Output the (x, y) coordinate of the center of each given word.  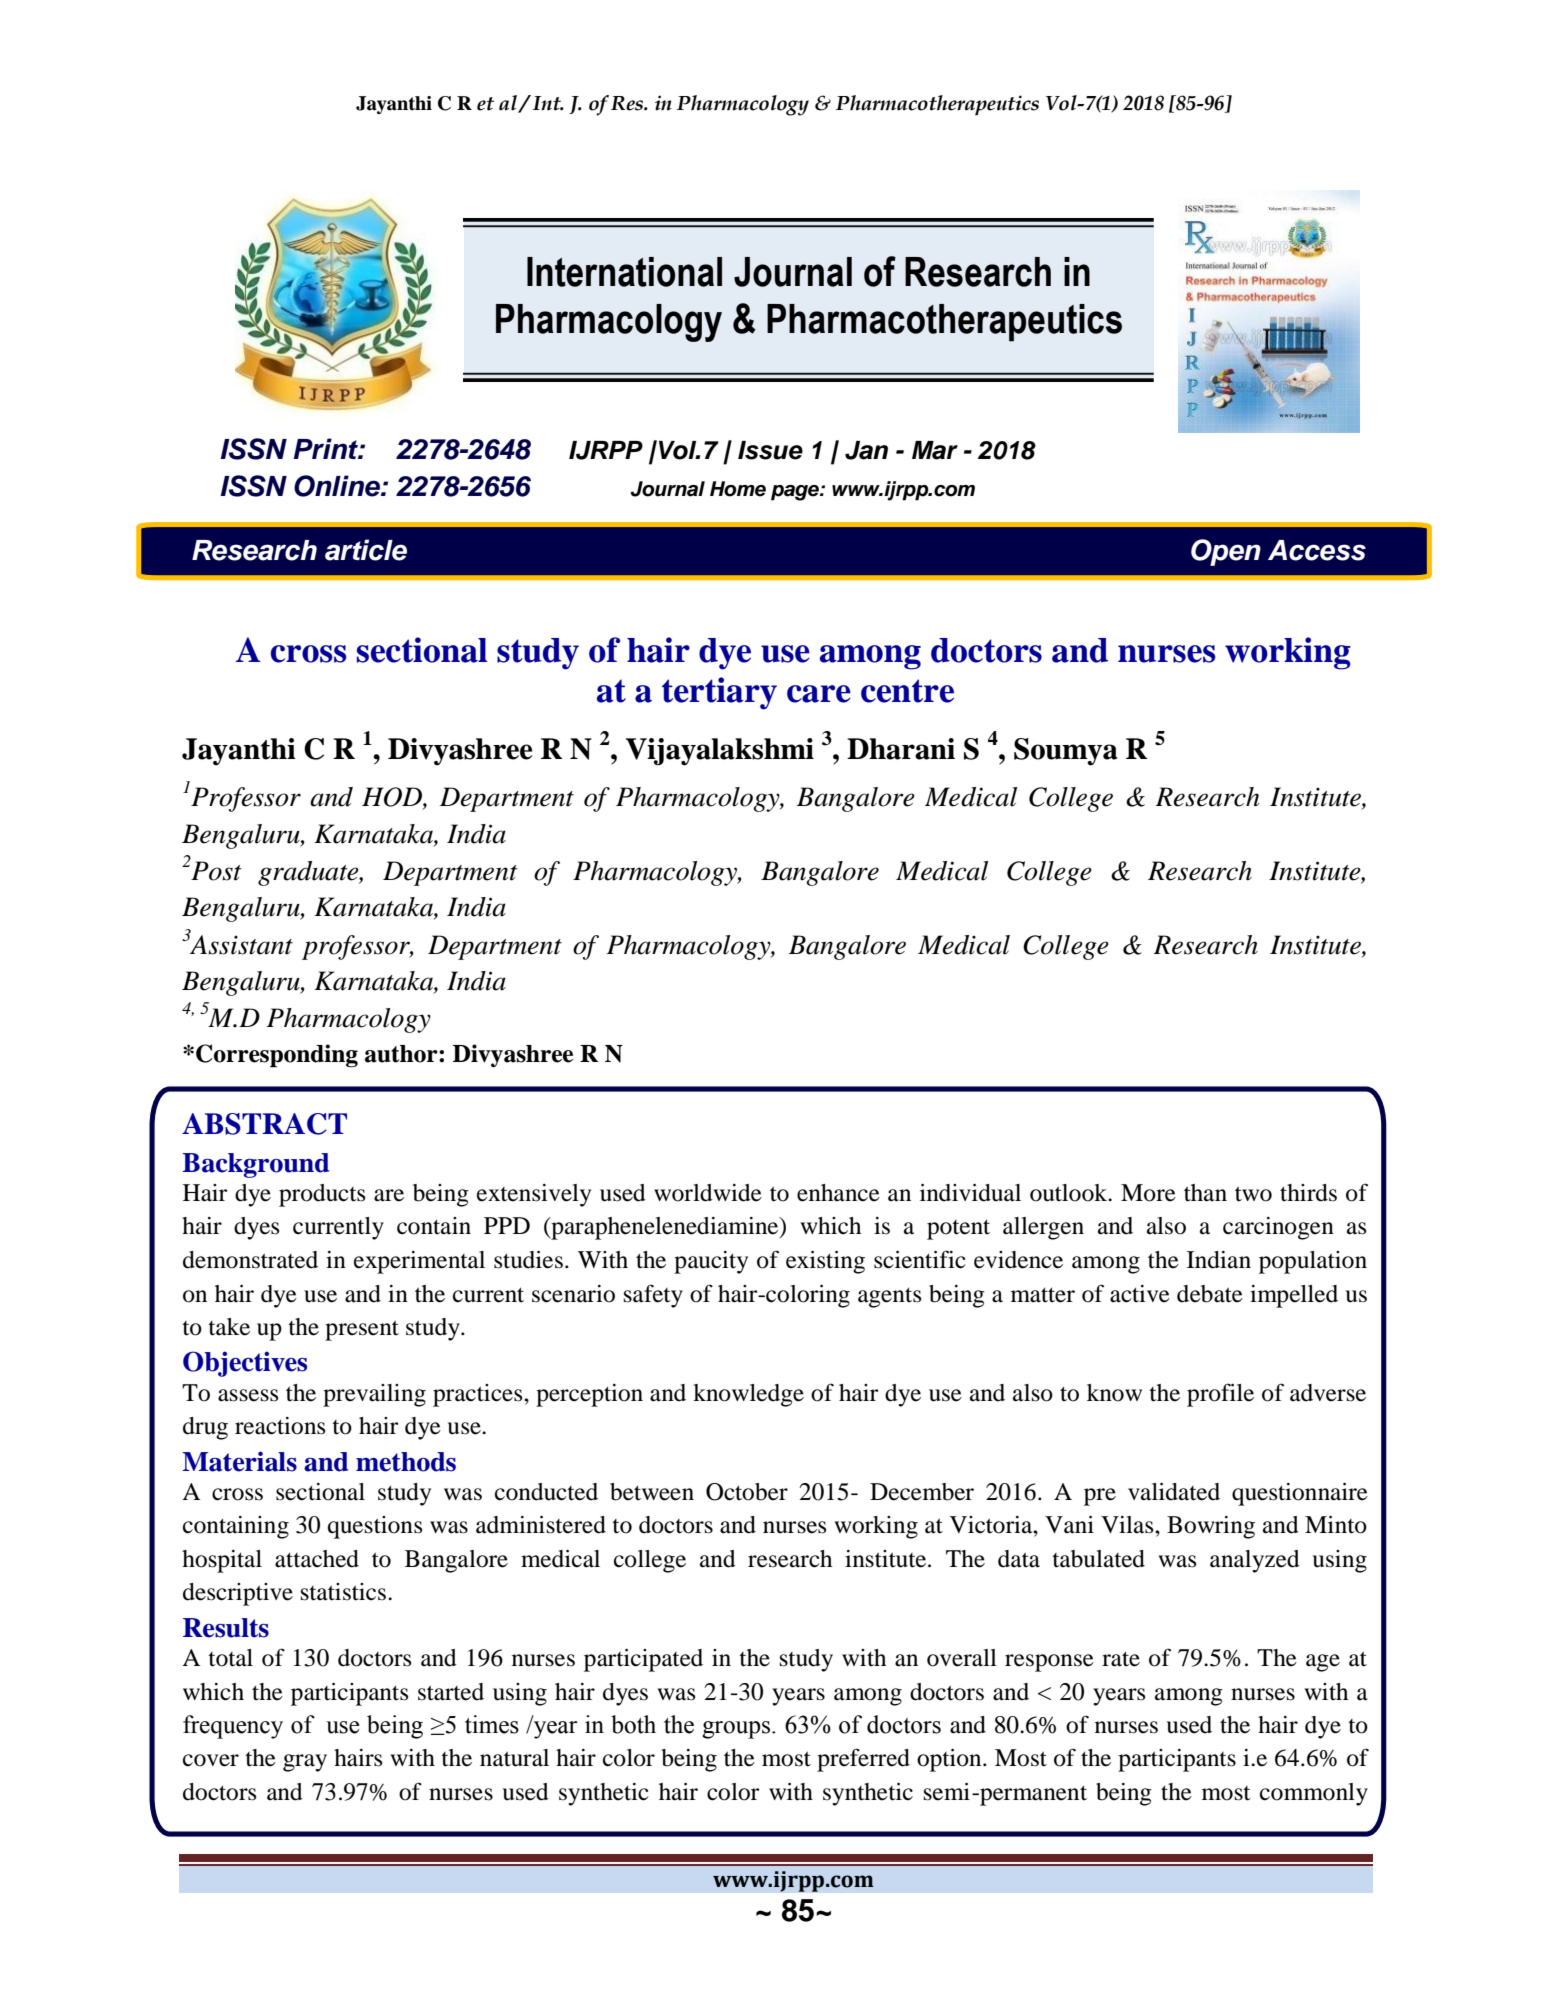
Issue (770, 450)
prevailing (374, 1395)
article (366, 550)
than (1205, 1193)
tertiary (719, 693)
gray (305, 1763)
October (747, 1492)
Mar (935, 450)
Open (1226, 552)
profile (1220, 1395)
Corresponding (277, 1056)
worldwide (708, 1193)
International (624, 272)
